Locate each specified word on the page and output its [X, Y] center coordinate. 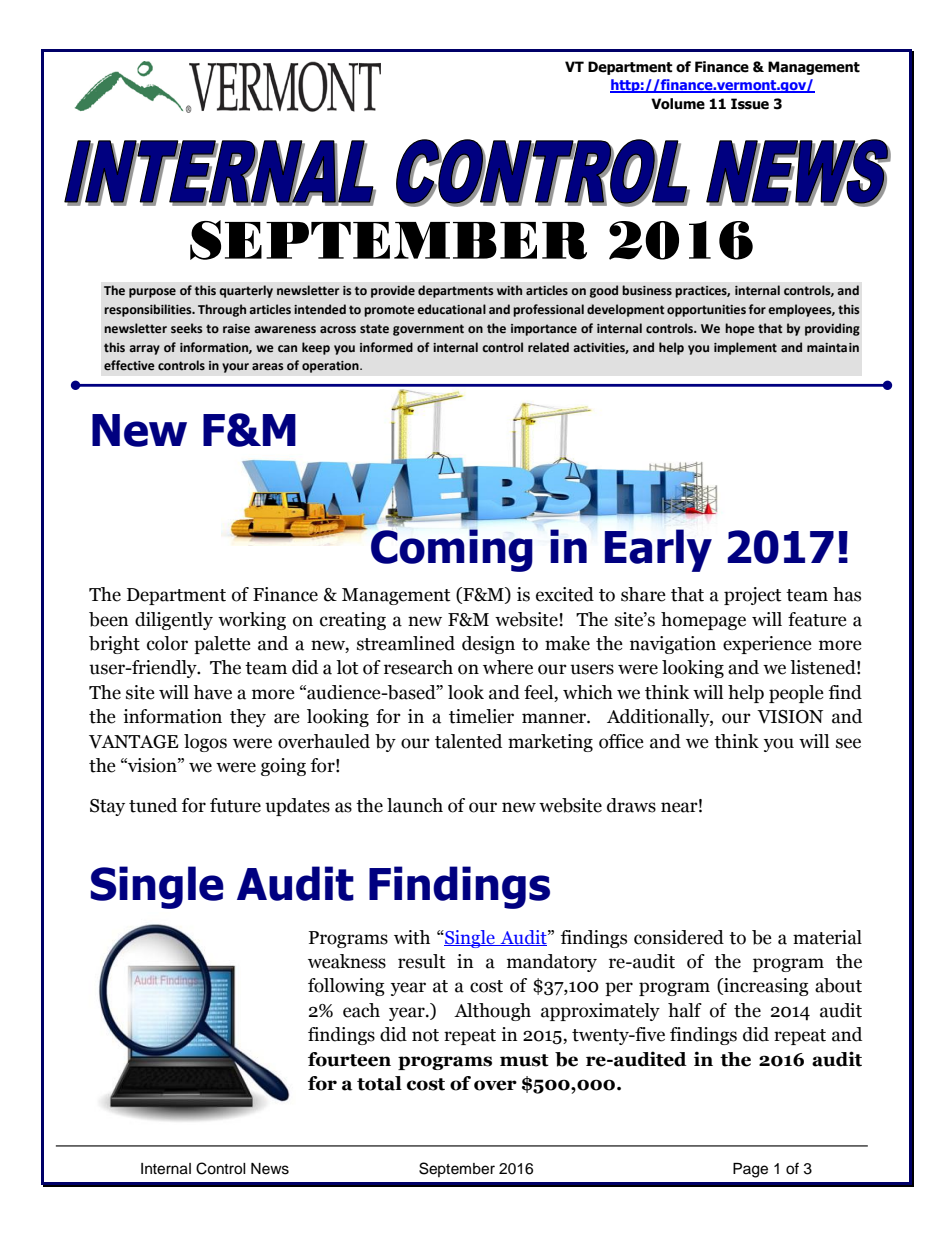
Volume [678, 104]
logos [205, 743]
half [685, 1010]
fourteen [349, 1059]
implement [745, 348]
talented [468, 741]
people [796, 694]
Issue [750, 104]
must [524, 1060]
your [235, 368]
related [548, 347]
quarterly [246, 291]
